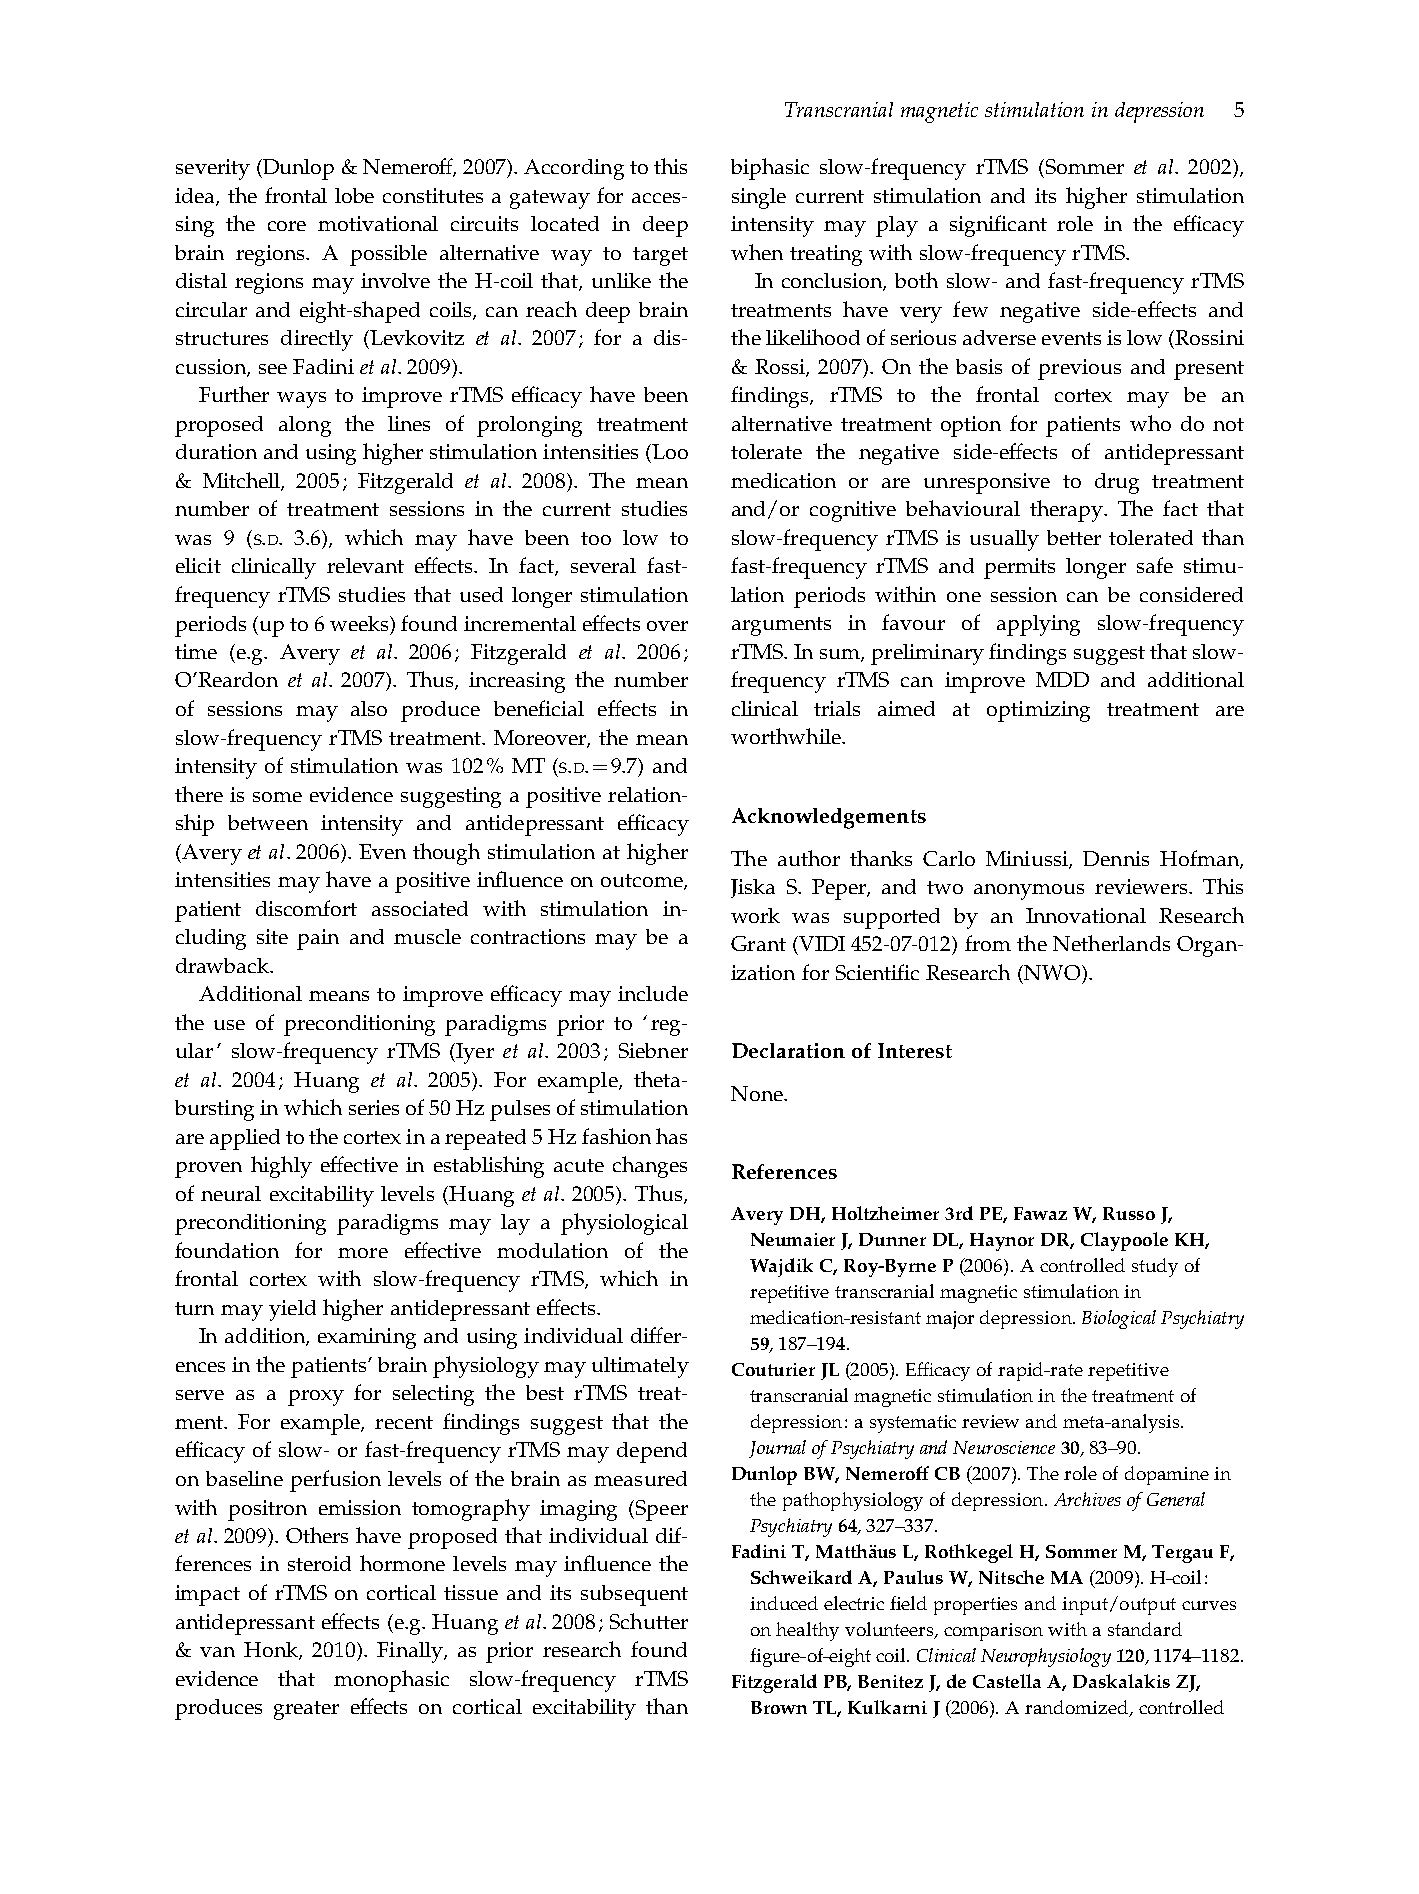 The width and height of the document is (1419, 1894). I want to click on core, so click(287, 226).
